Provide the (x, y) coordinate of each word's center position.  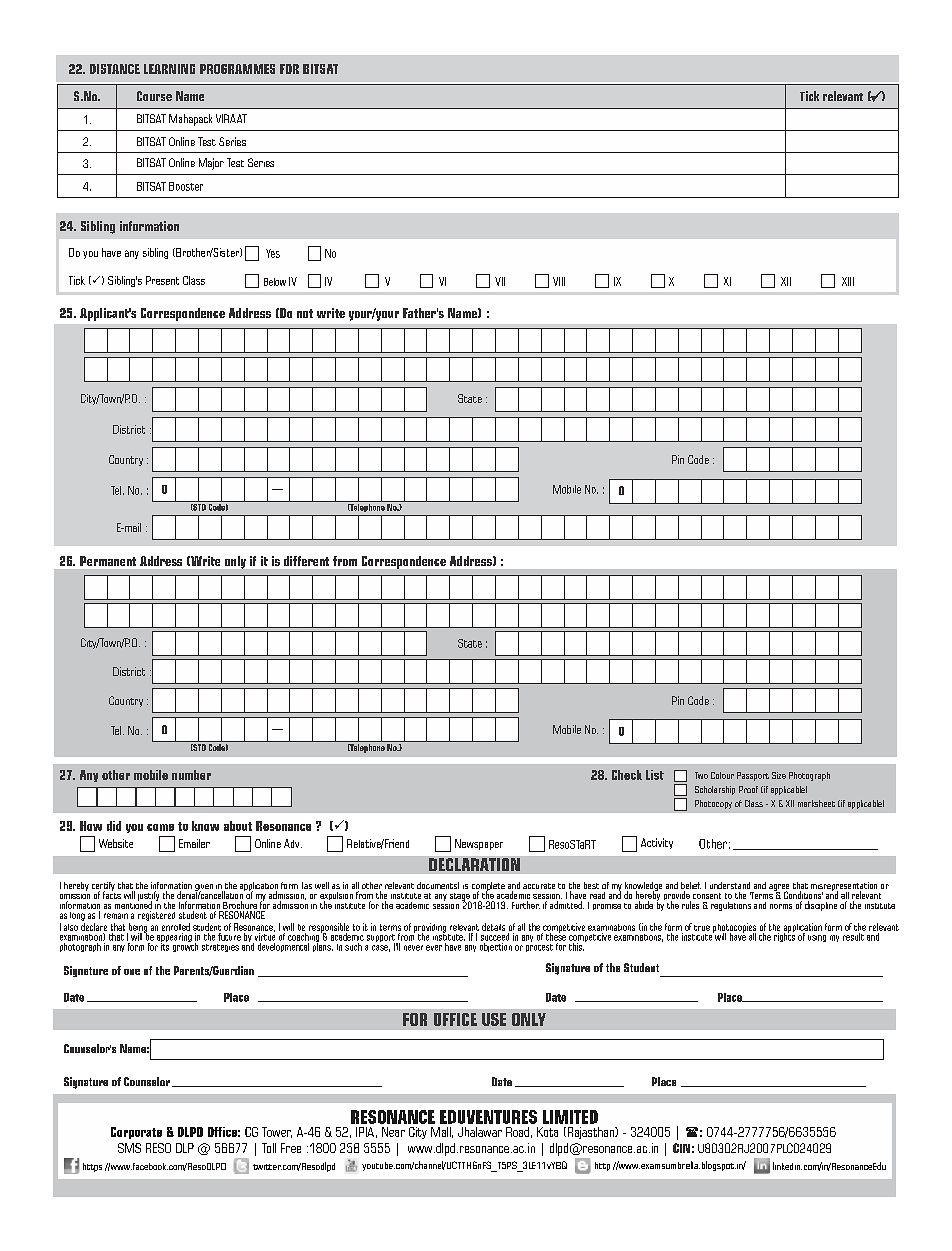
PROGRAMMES (237, 69)
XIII (848, 281)
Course (154, 96)
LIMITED (570, 1117)
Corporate (136, 1133)
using (817, 938)
